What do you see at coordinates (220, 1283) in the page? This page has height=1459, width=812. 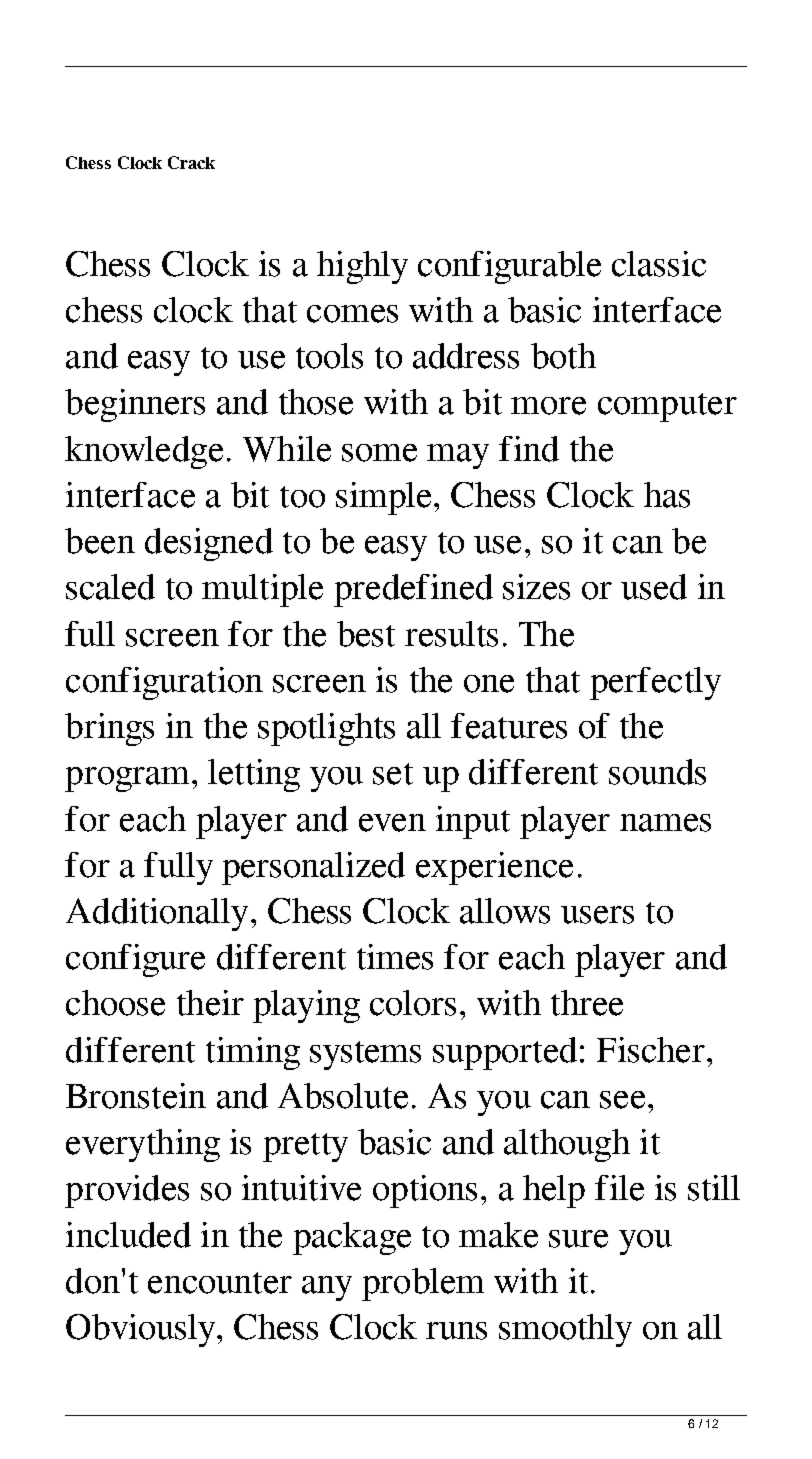 I see `encounter` at bounding box center [220, 1283].
